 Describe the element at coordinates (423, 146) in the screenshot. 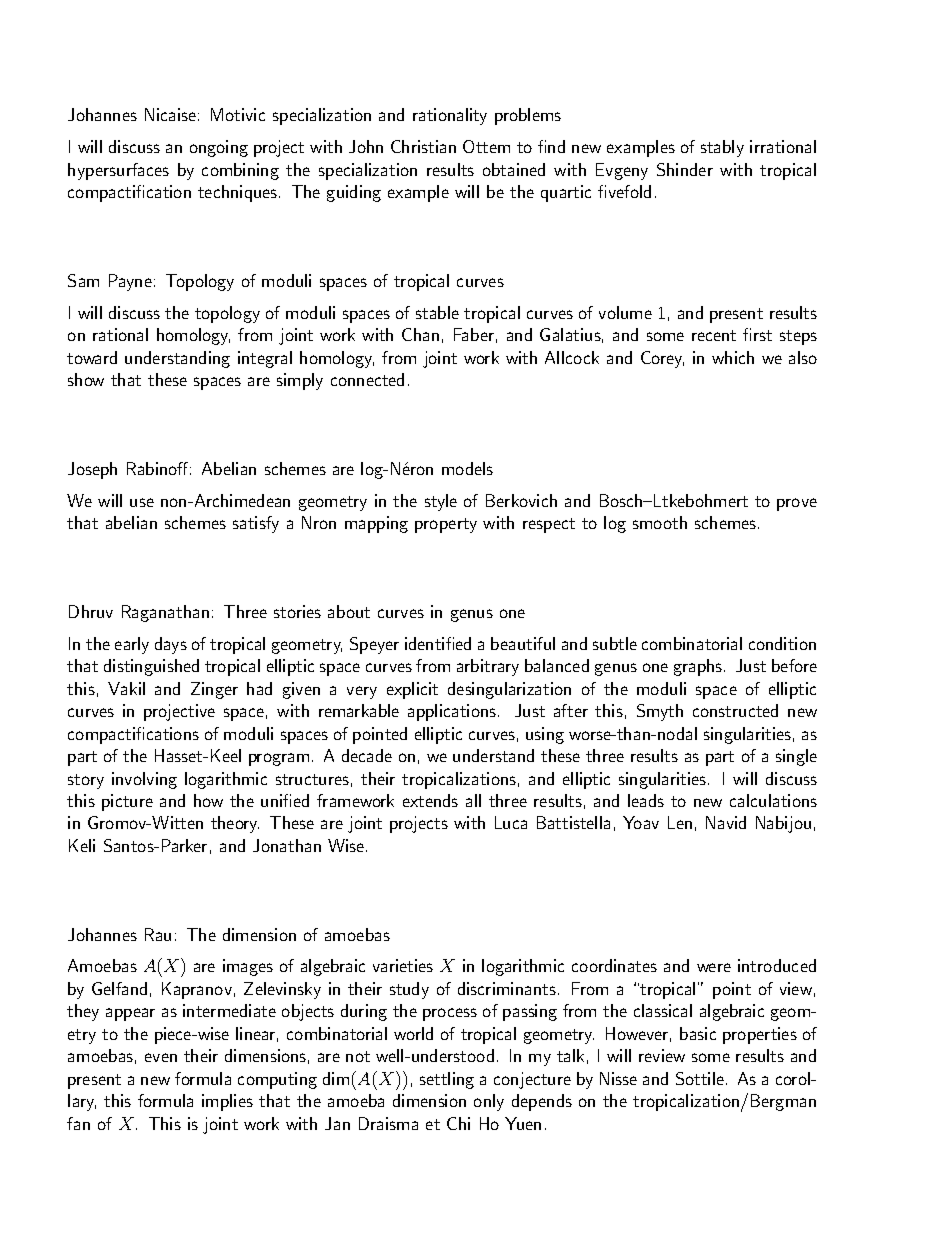

I see `Christian` at that location.
